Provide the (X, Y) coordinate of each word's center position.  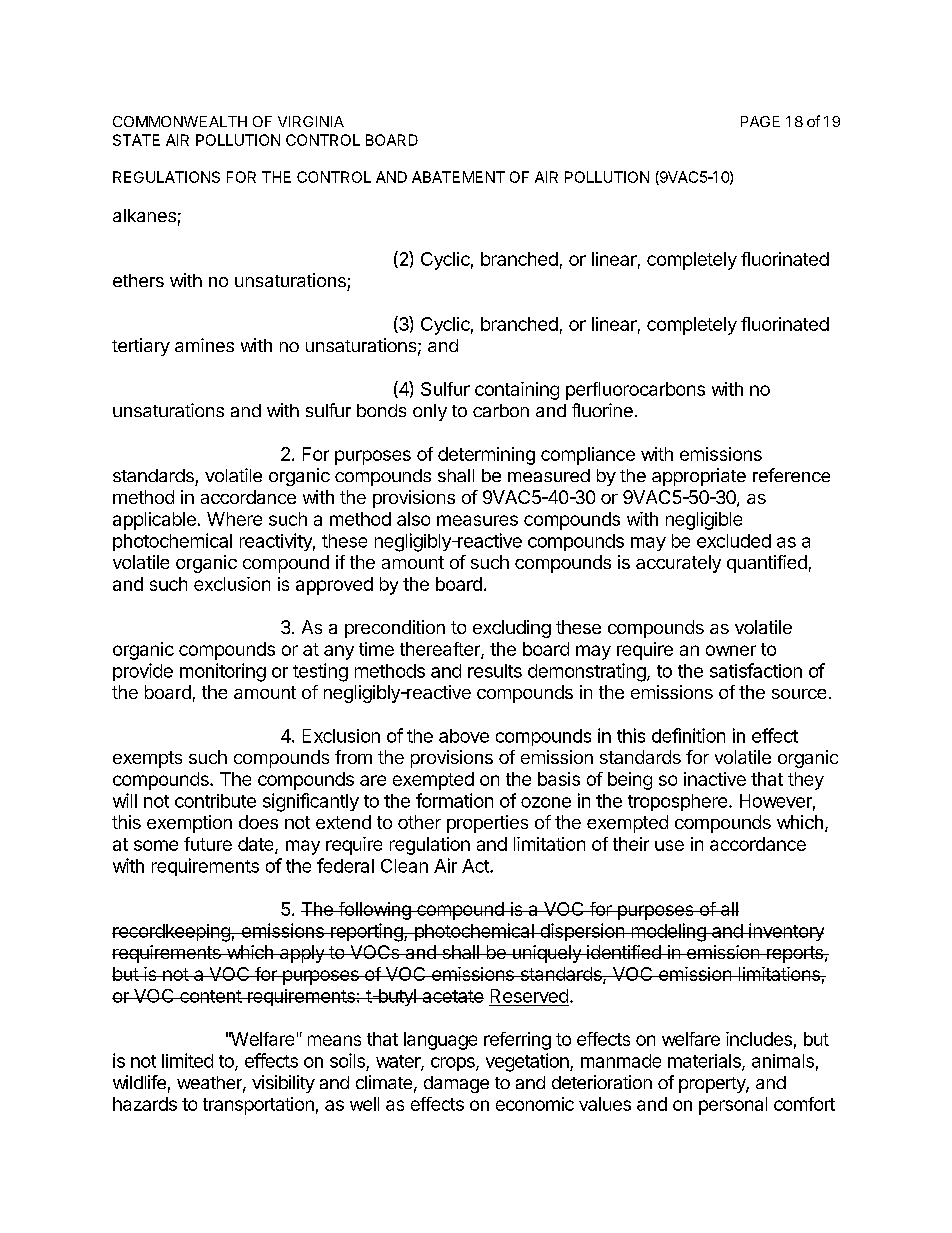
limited (187, 1060)
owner (731, 650)
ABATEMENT (458, 177)
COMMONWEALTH (180, 121)
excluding (512, 629)
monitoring (223, 672)
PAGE (760, 121)
